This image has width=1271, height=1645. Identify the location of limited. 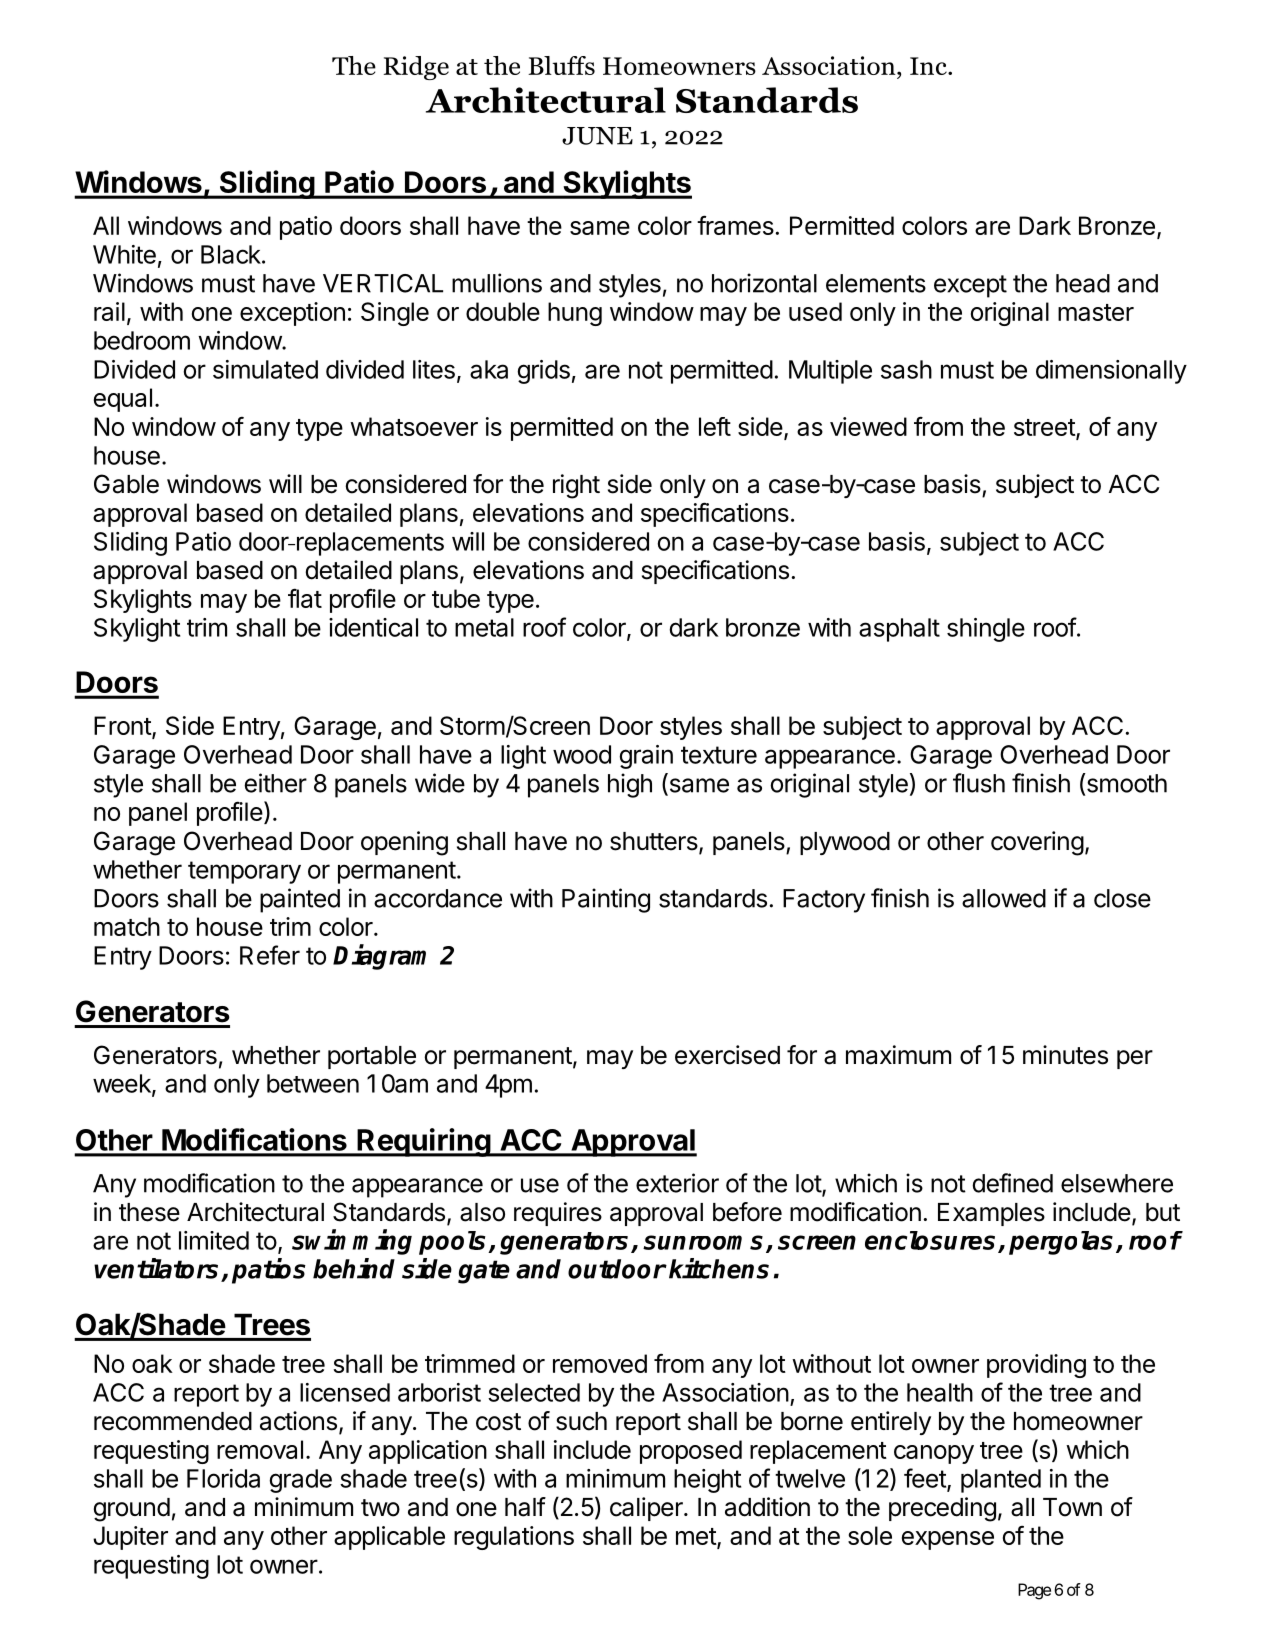
(214, 1240).
